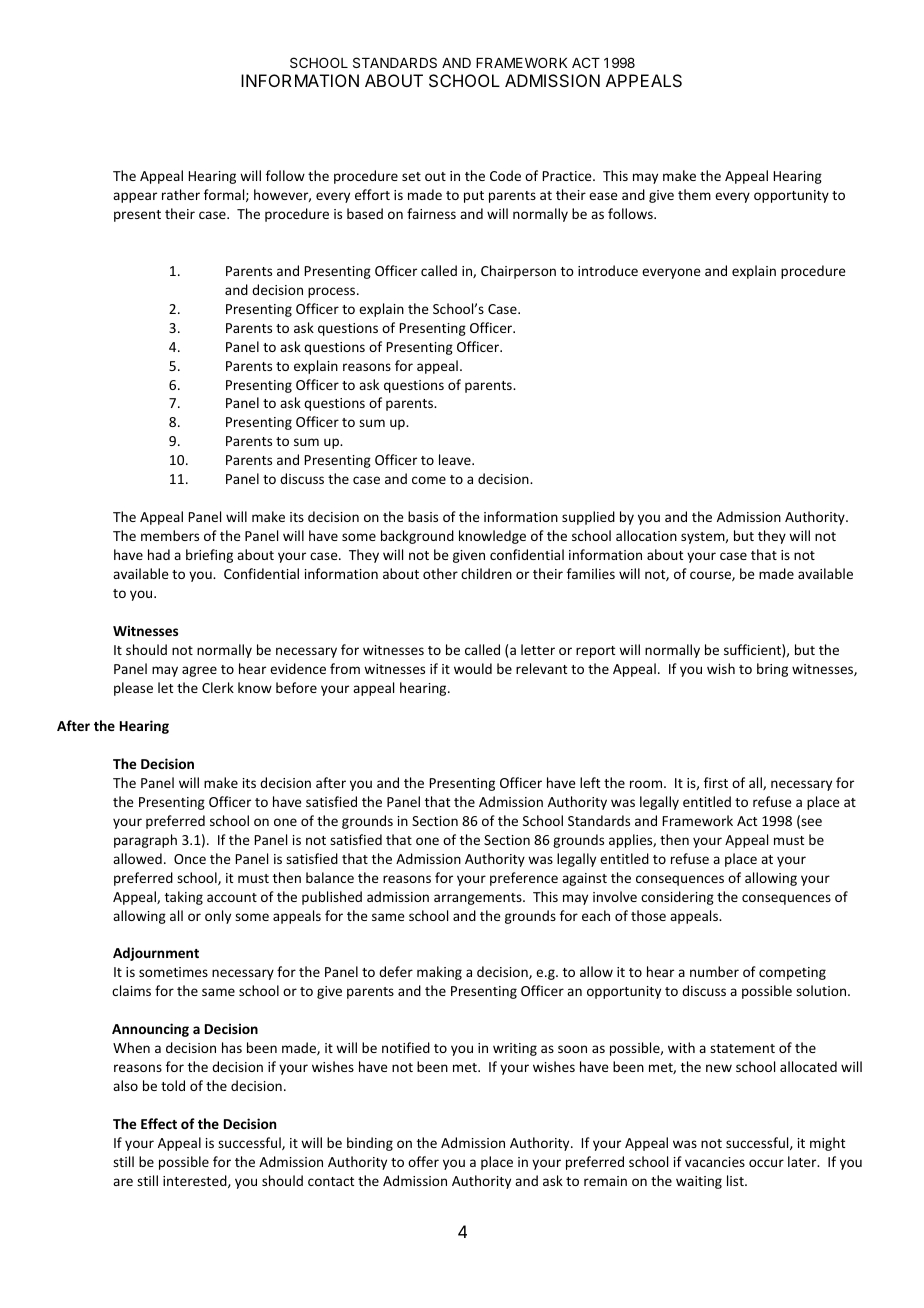 This document has height=1308, width=924. What do you see at coordinates (474, 197) in the document?
I see `put` at bounding box center [474, 197].
